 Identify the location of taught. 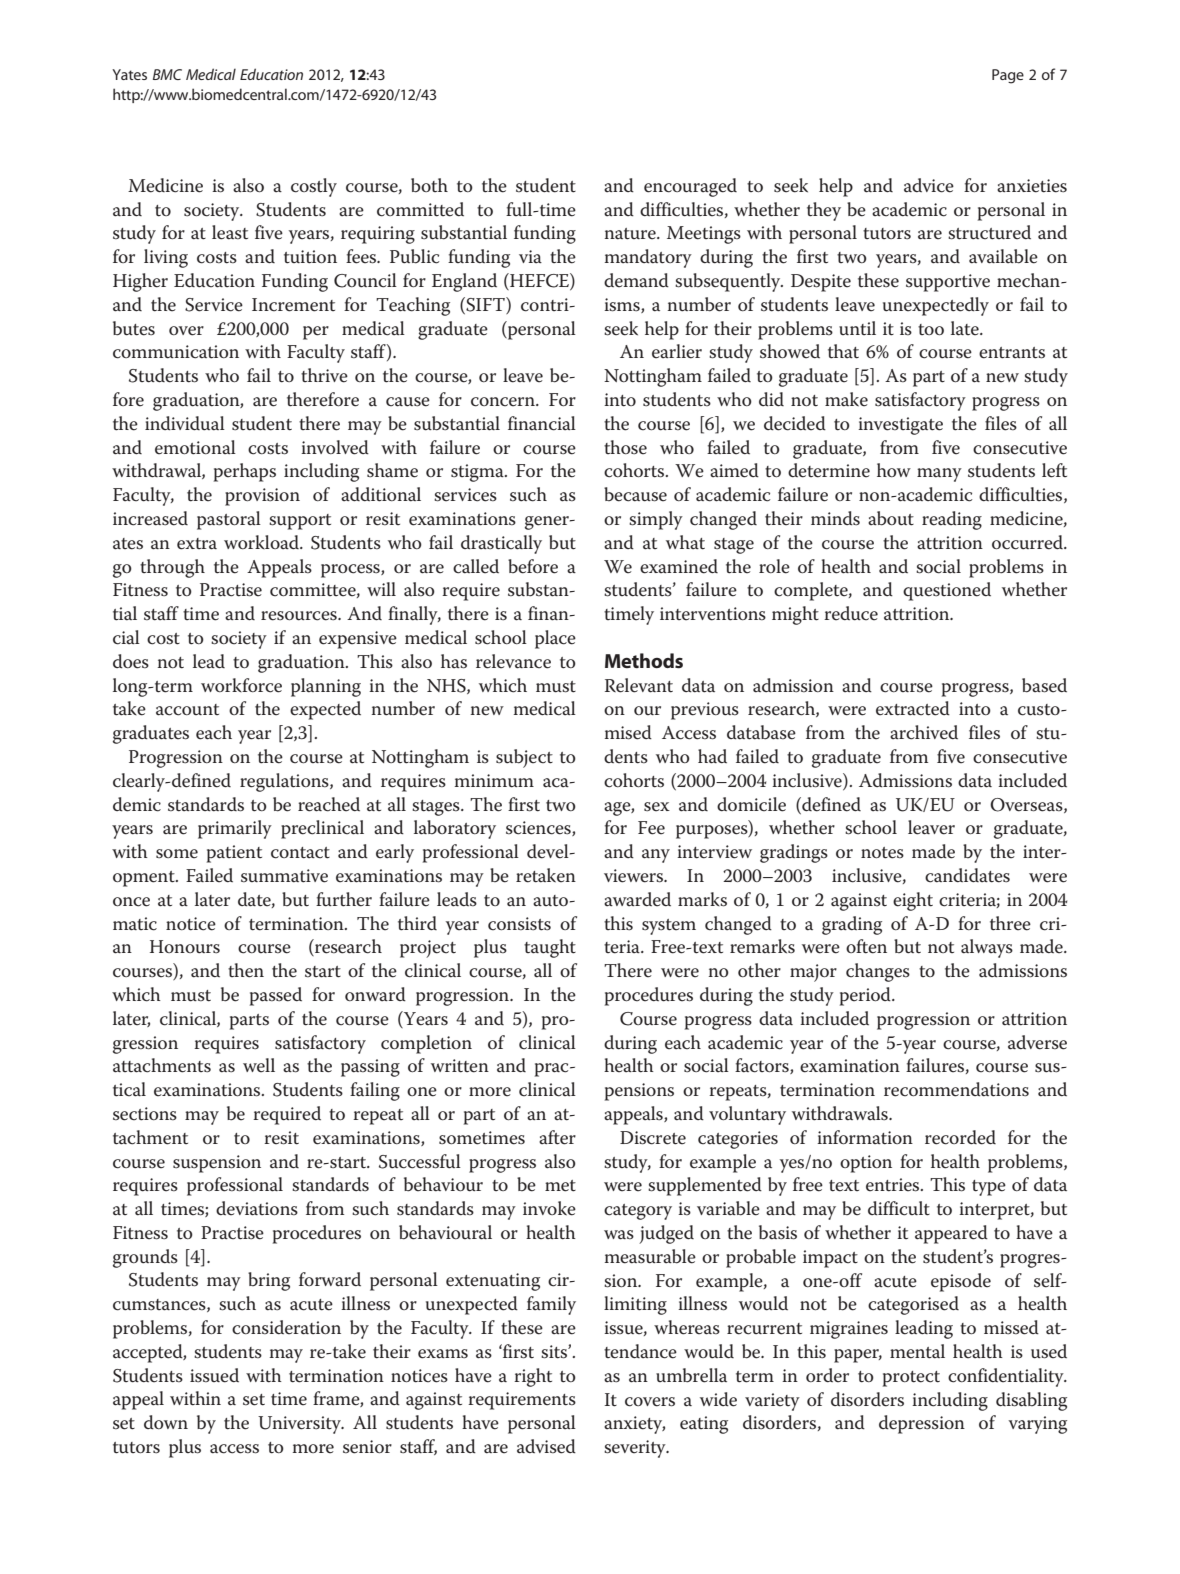
(550, 948).
